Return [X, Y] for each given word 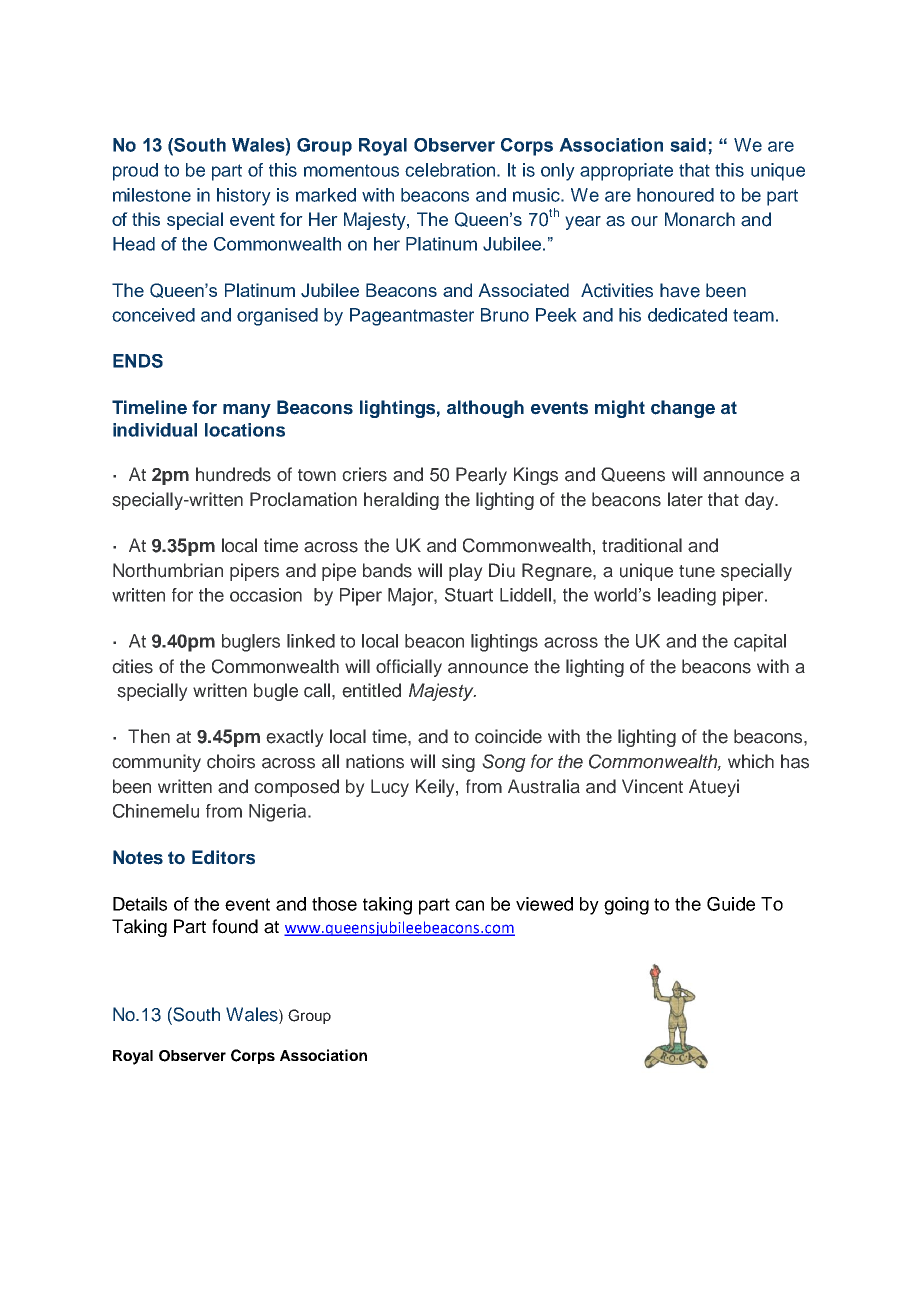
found [235, 926]
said [689, 146]
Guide [731, 904]
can [469, 905]
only [558, 172]
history [244, 197]
